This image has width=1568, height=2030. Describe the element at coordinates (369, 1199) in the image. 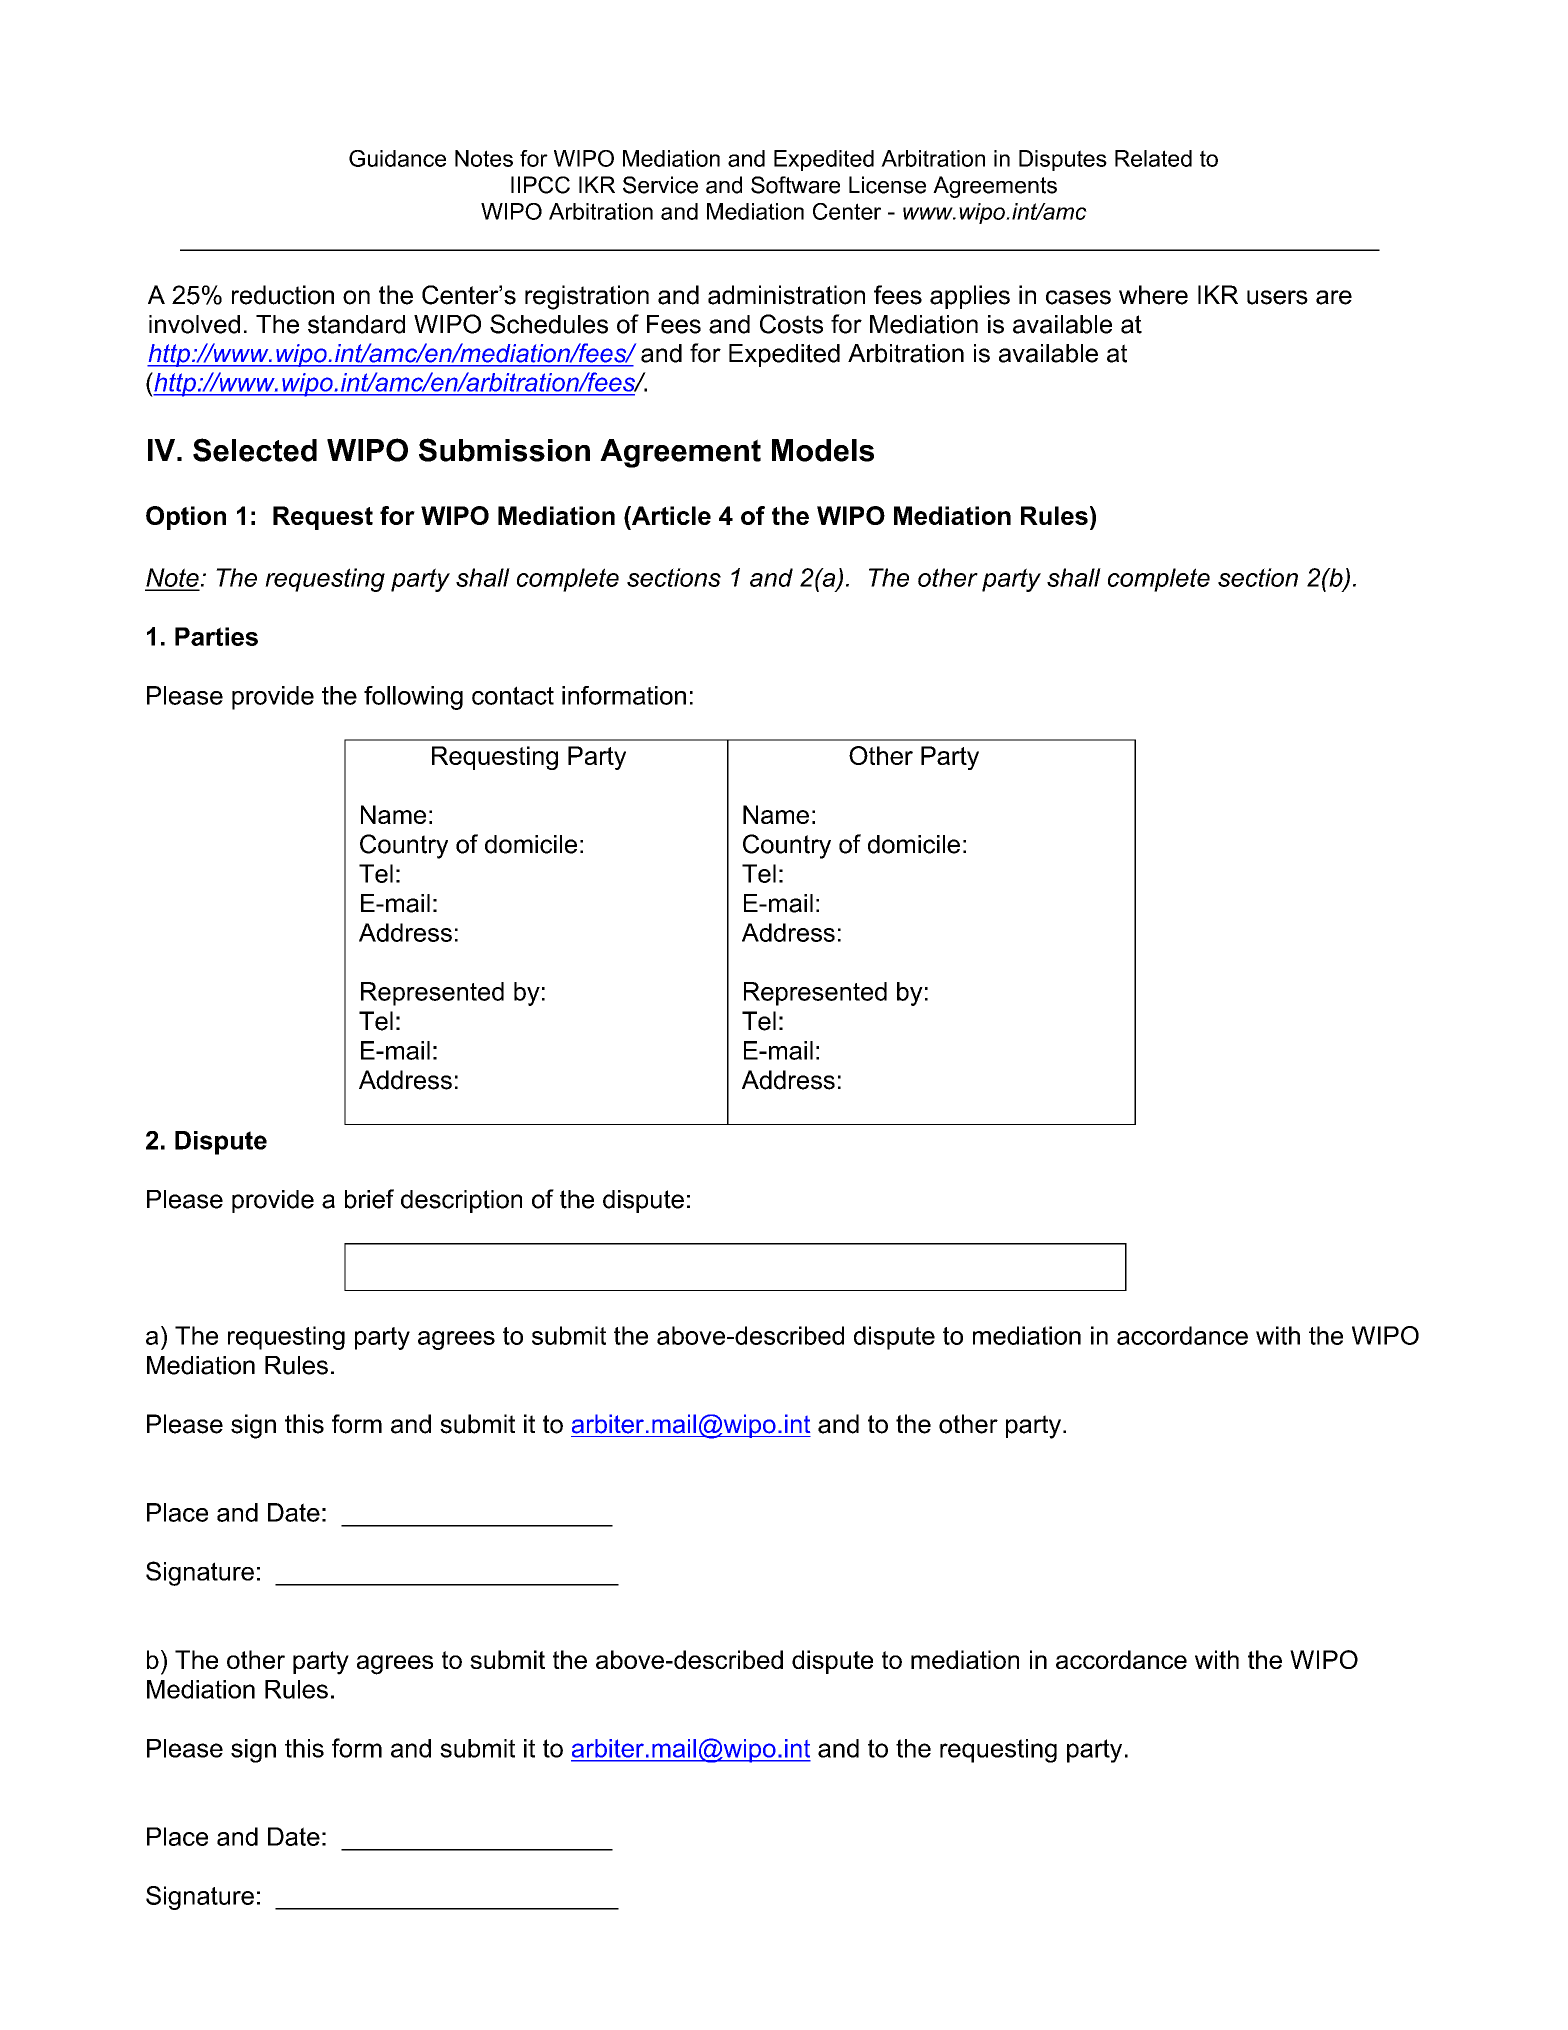

I see `brief` at that location.
